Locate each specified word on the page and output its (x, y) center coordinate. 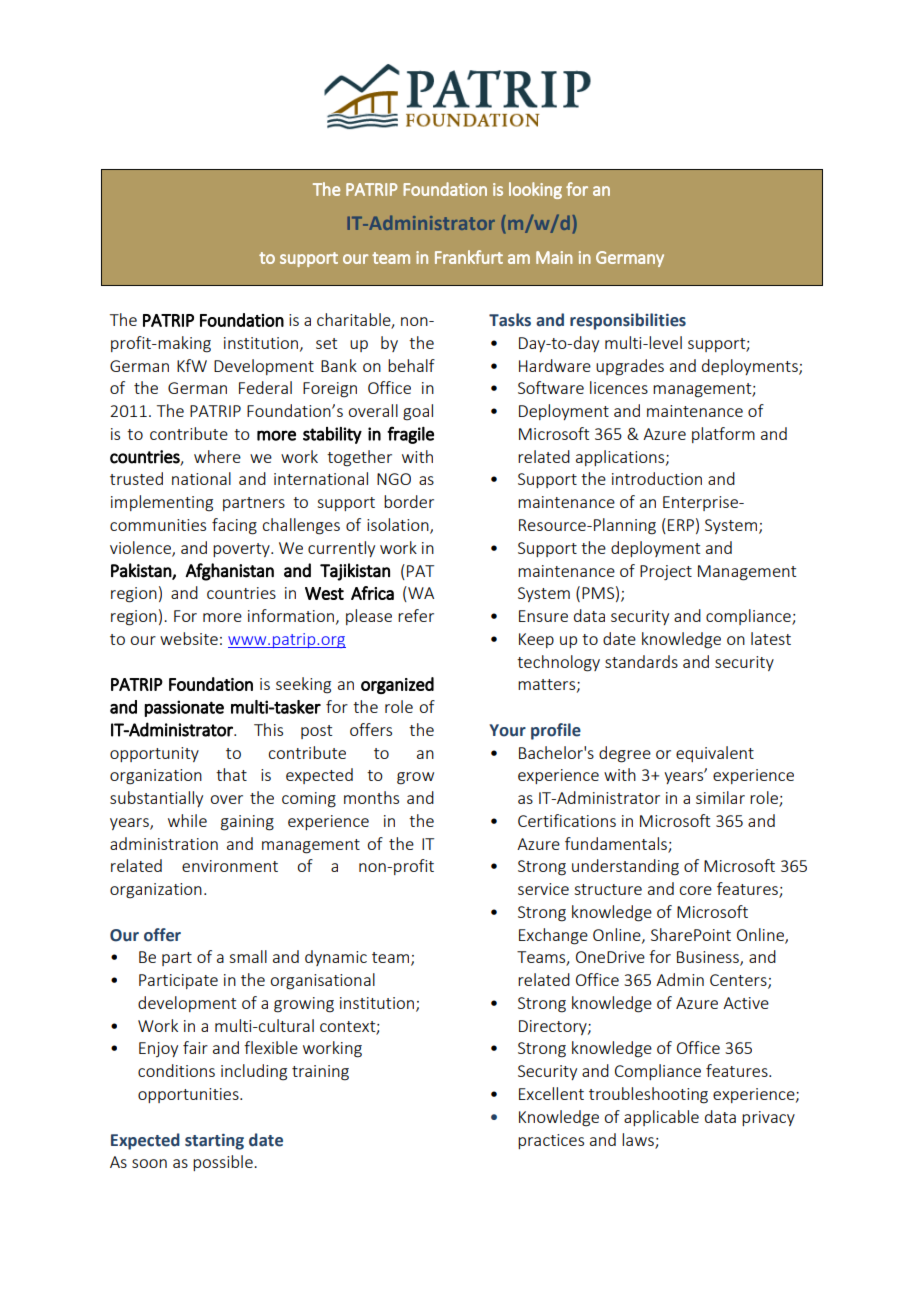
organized (397, 685)
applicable (661, 1118)
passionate (184, 708)
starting (214, 1142)
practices (551, 1141)
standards (641, 661)
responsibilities (628, 321)
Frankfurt (469, 257)
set (326, 343)
